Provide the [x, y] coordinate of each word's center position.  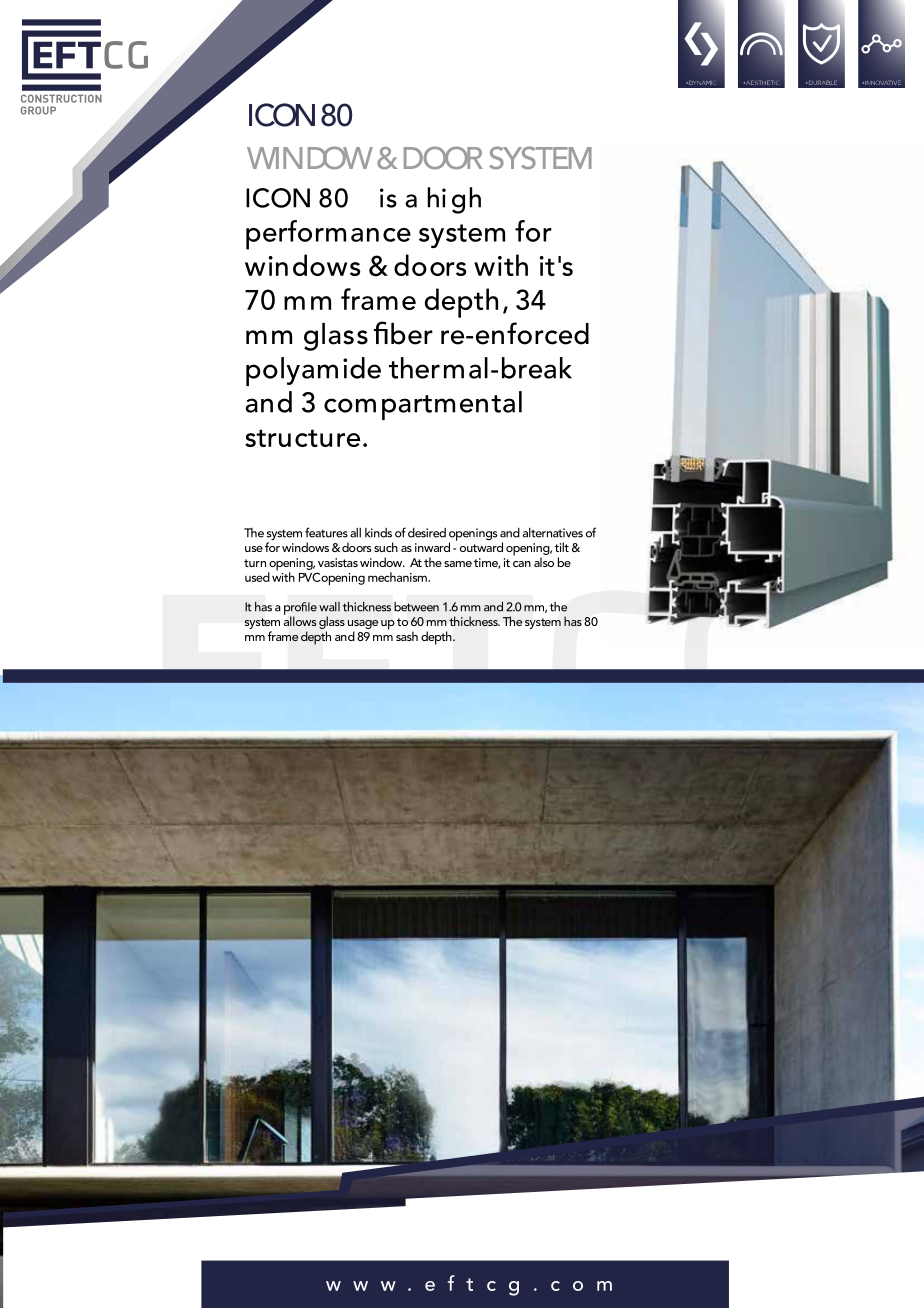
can [522, 564]
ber [412, 334]
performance [328, 235]
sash [407, 636]
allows [300, 620]
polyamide [313, 371]
